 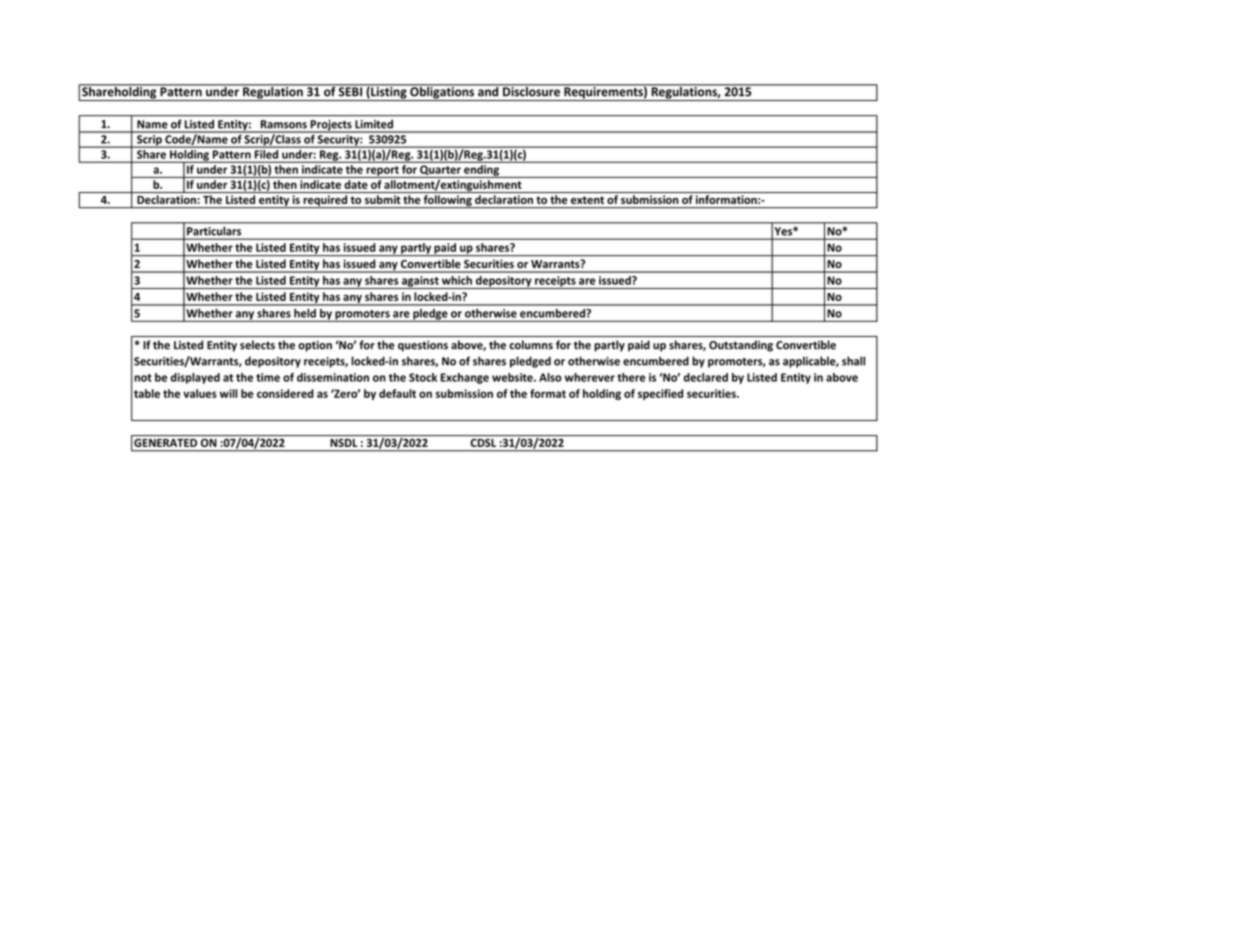 I want to click on will, so click(x=228, y=393).
